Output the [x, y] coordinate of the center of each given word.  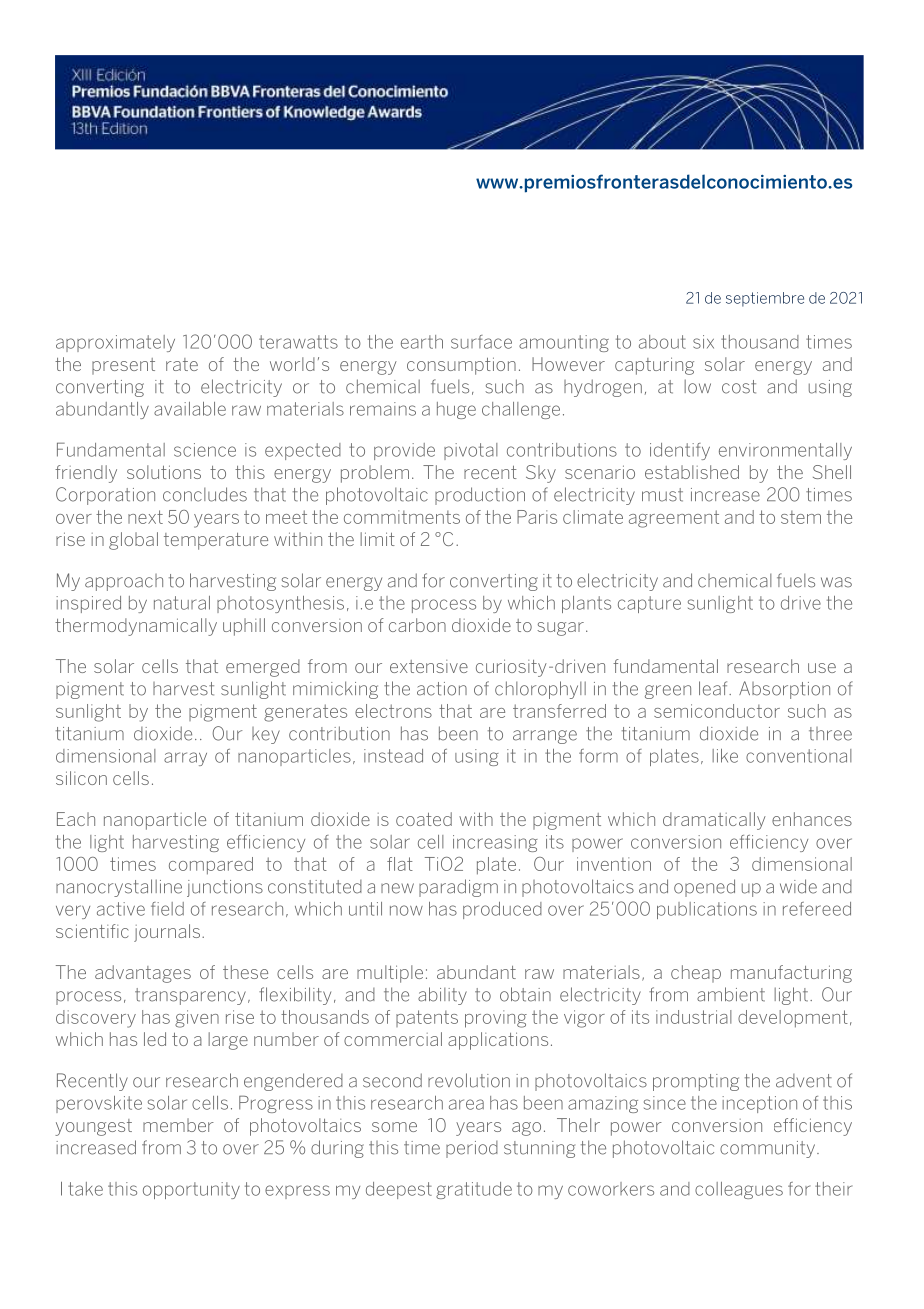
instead [393, 756]
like [725, 756]
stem [801, 517]
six [703, 342]
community [767, 1149]
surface [481, 342]
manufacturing [791, 974]
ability [442, 996]
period [472, 1149]
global [133, 541]
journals [167, 933]
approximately [115, 343]
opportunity [191, 1190]
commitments [402, 517]
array [185, 759]
